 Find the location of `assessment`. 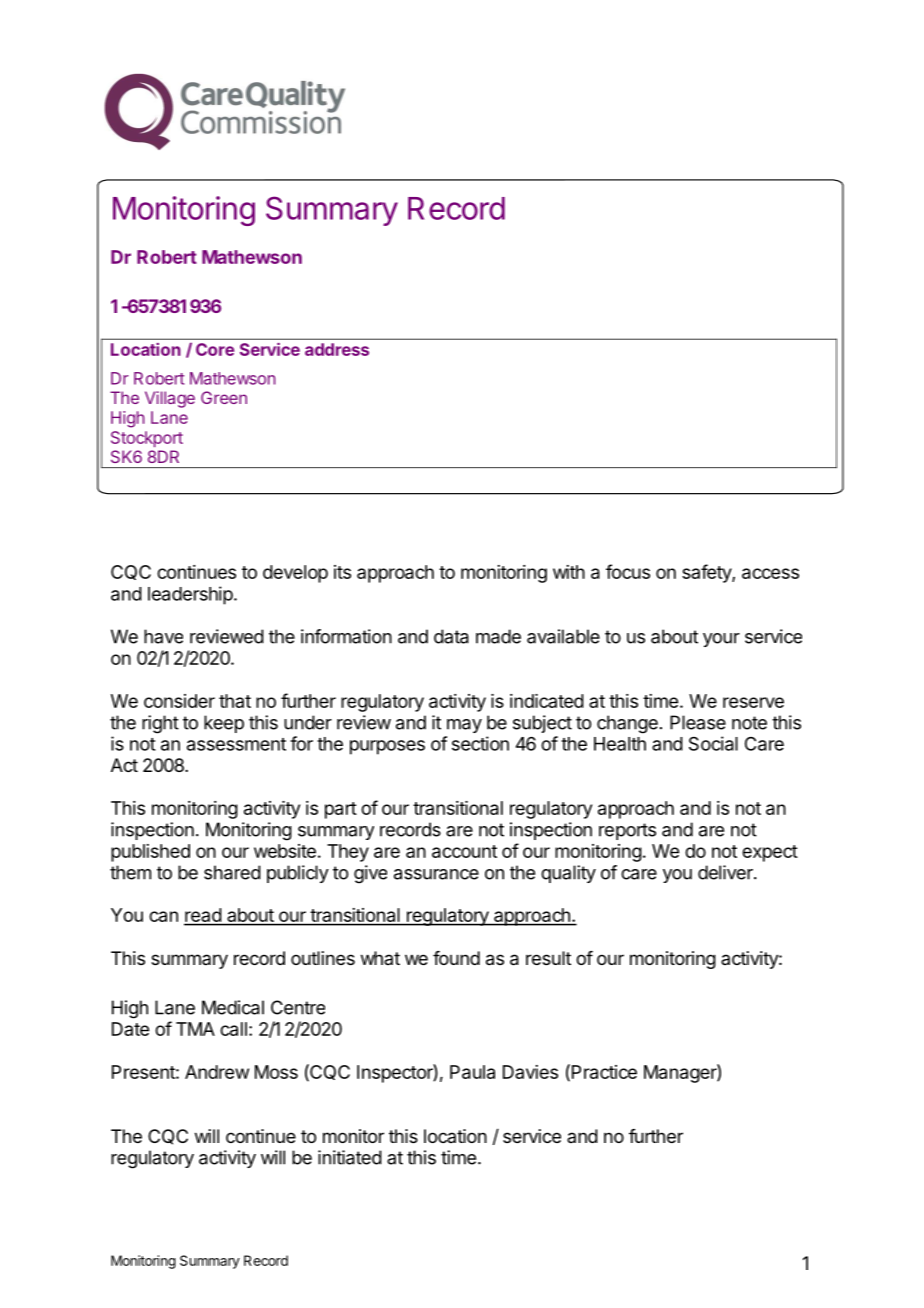

assessment is located at coordinates (236, 744).
